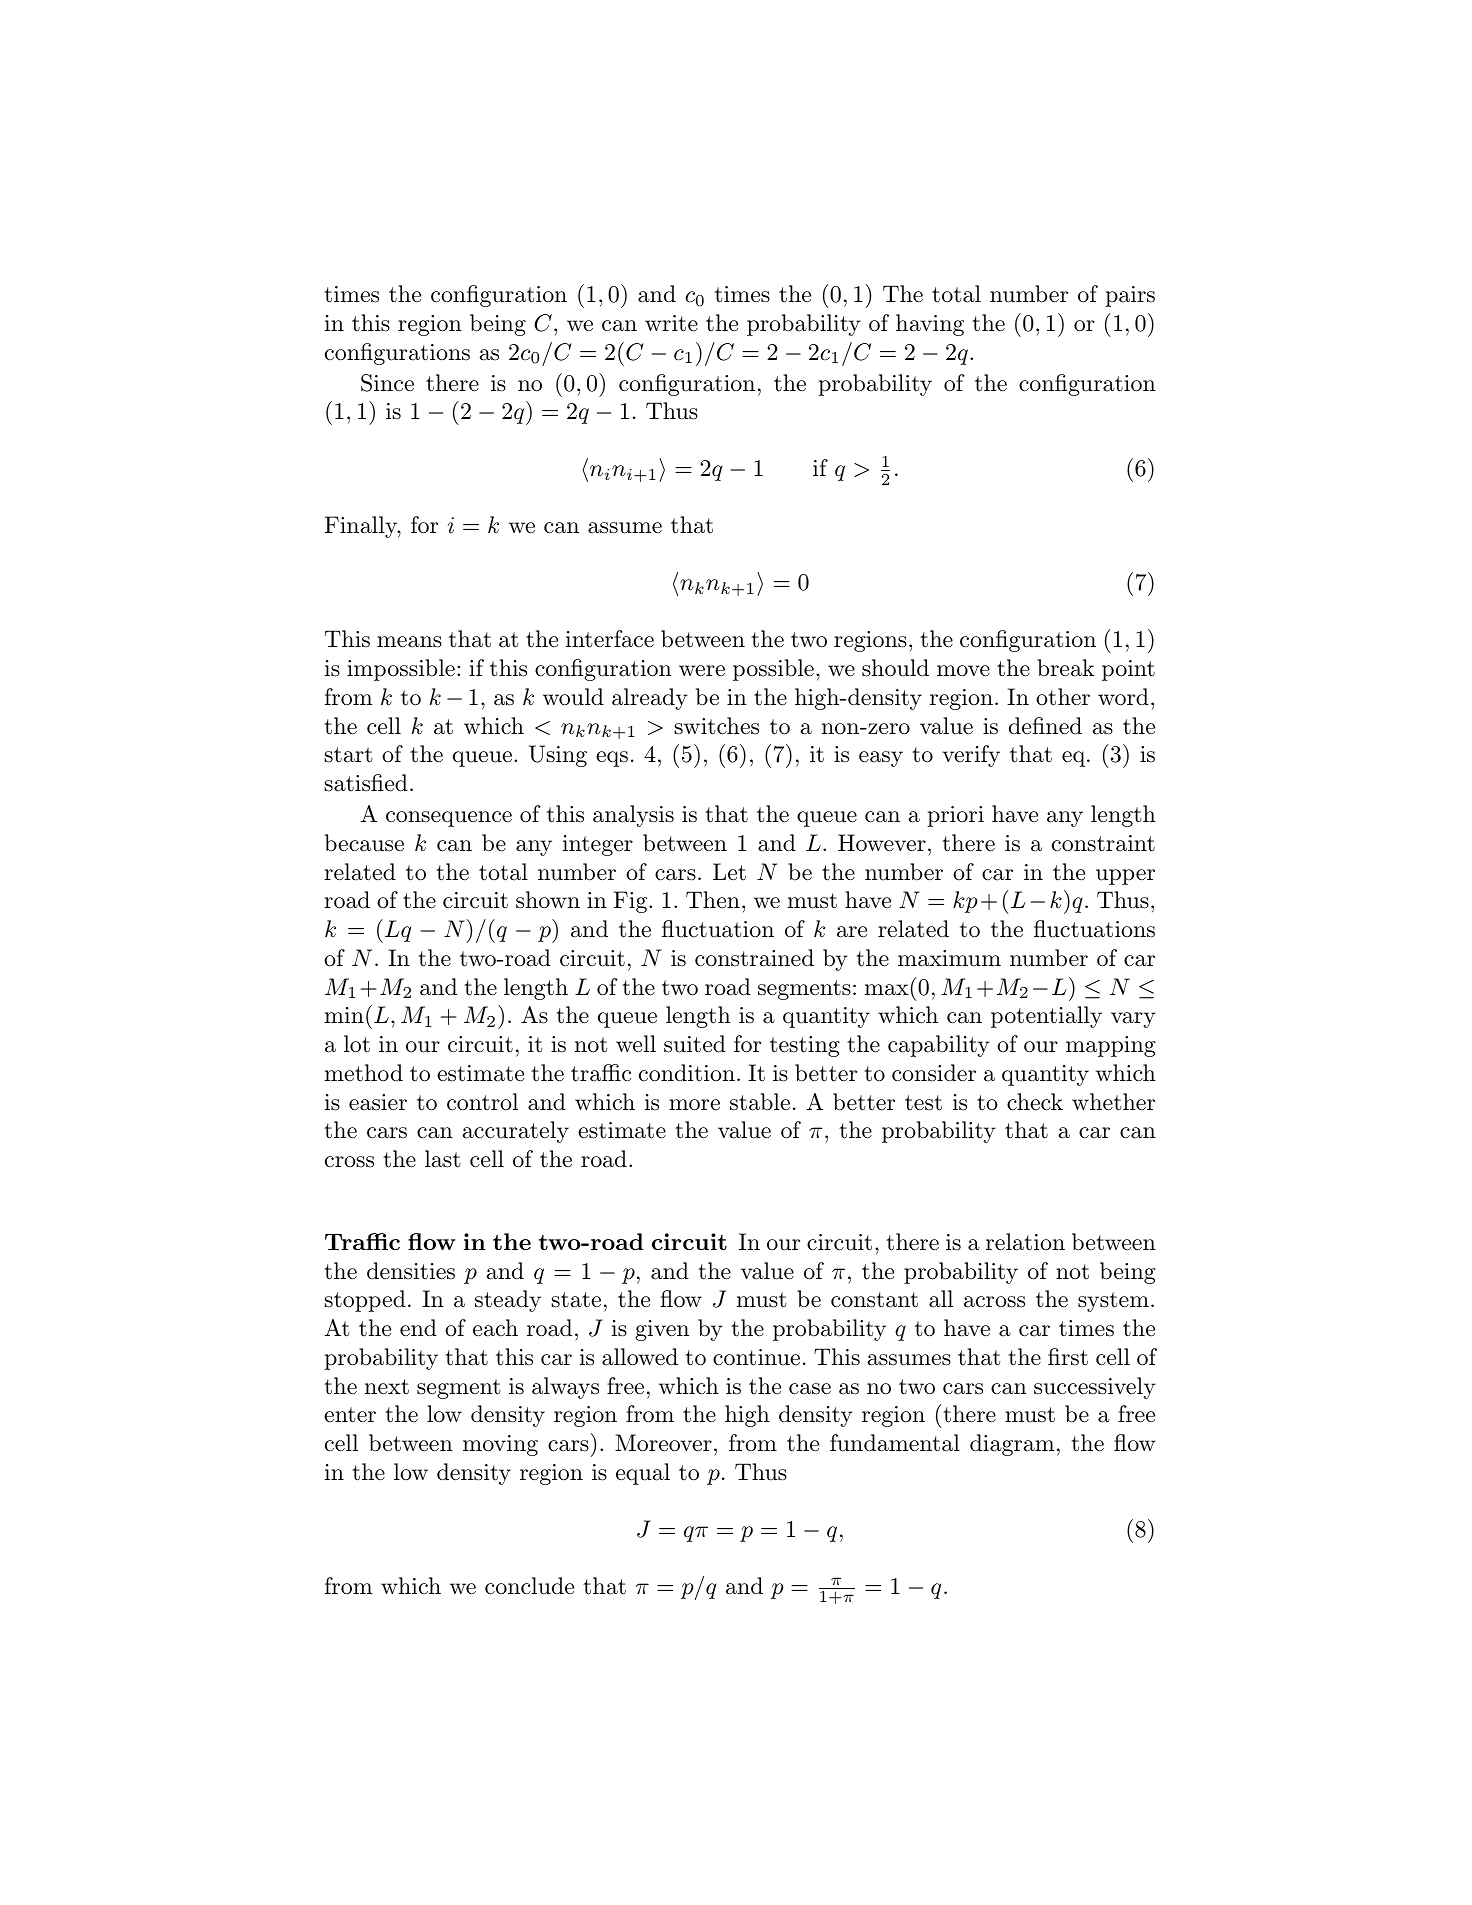 This screenshot has width=1472, height=1905. Describe the element at coordinates (529, 1586) in the screenshot. I see `conclude` at that location.
